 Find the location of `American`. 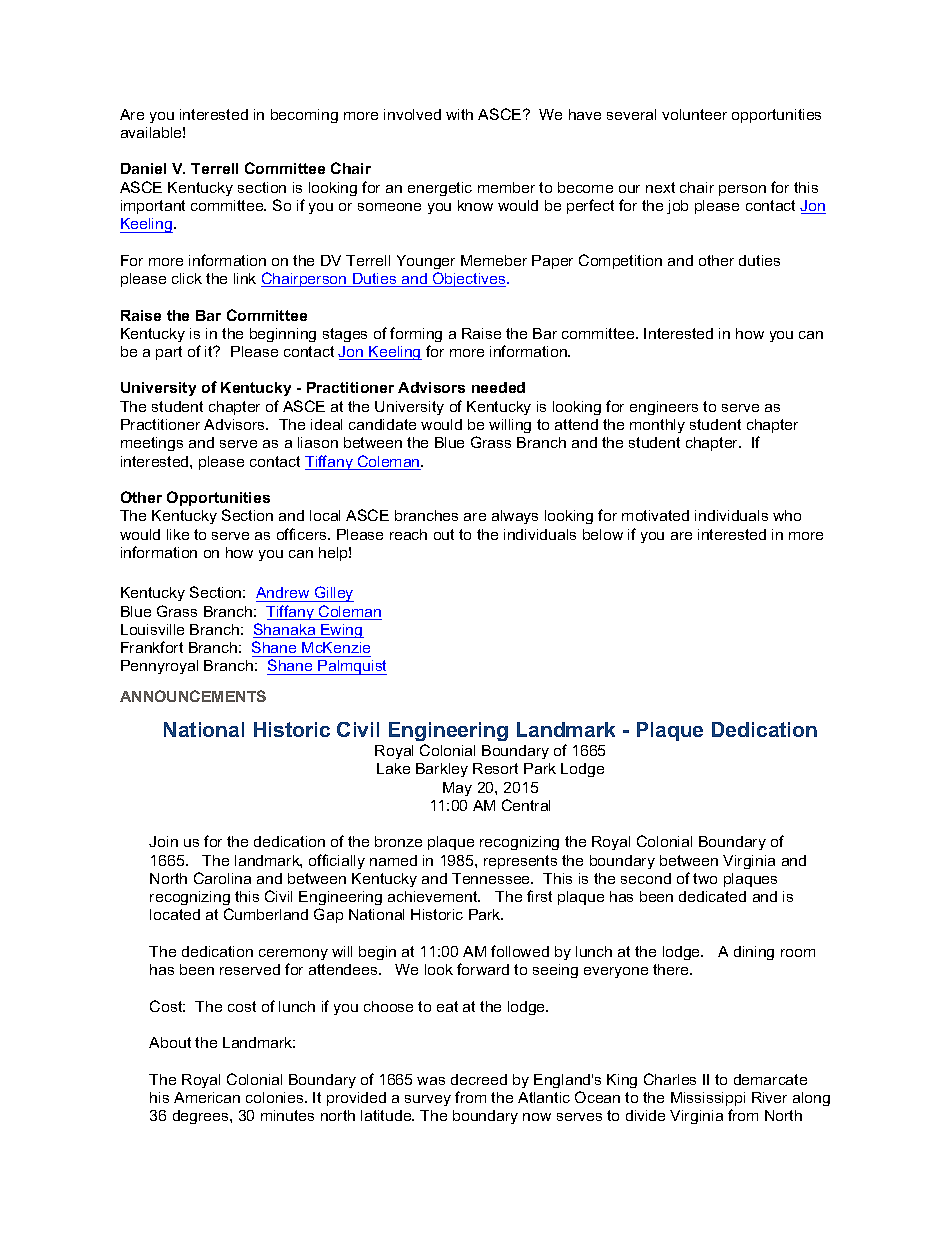

American is located at coordinates (207, 1097).
